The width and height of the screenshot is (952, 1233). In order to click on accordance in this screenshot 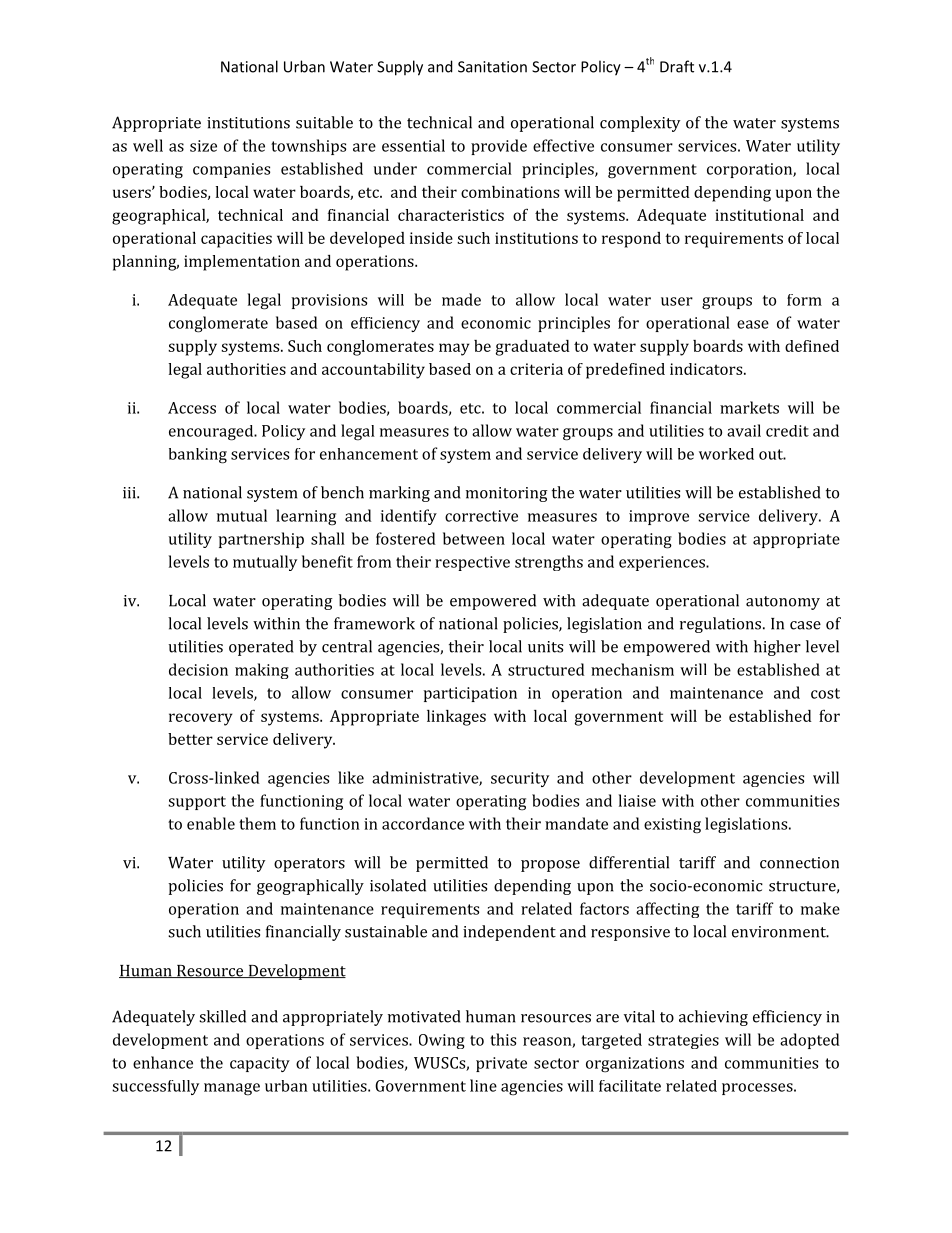, I will do `click(423, 823)`.
